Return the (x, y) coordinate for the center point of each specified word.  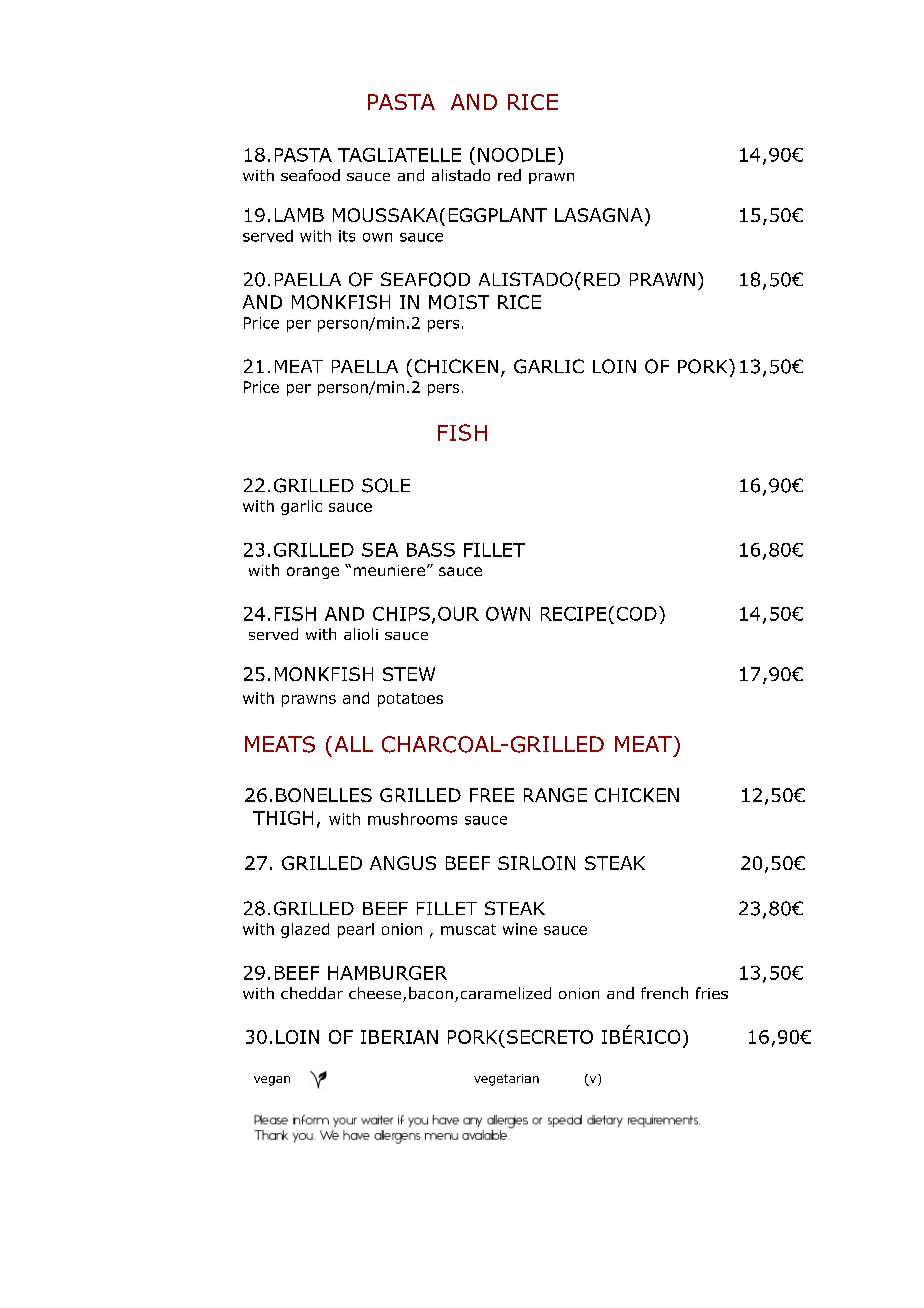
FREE (492, 795)
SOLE (386, 485)
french (664, 993)
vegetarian (506, 1080)
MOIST (459, 302)
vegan (272, 1081)
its (347, 236)
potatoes (410, 700)
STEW (409, 674)
